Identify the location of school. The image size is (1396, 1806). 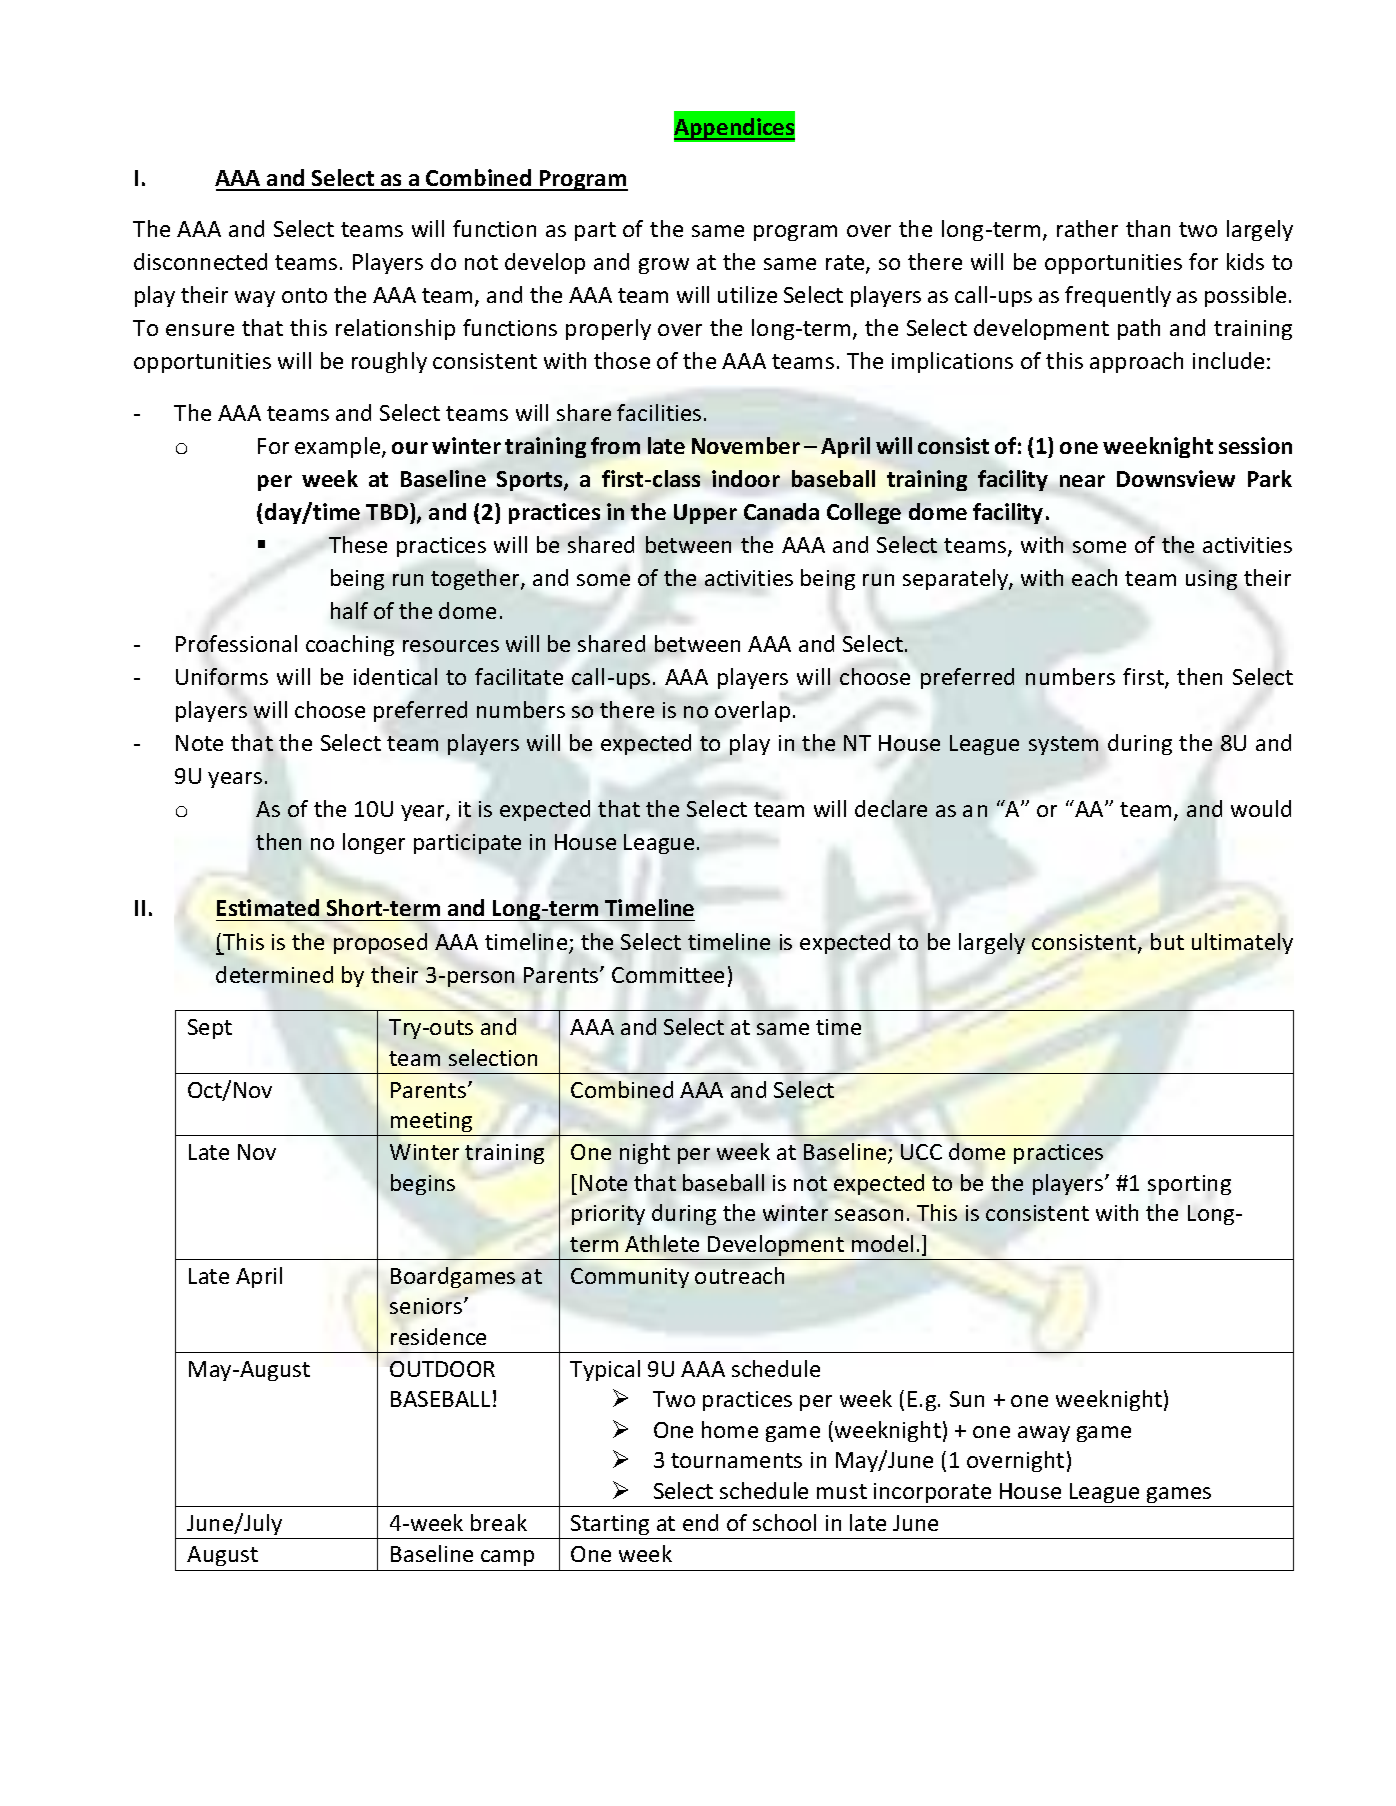
(784, 1522).
